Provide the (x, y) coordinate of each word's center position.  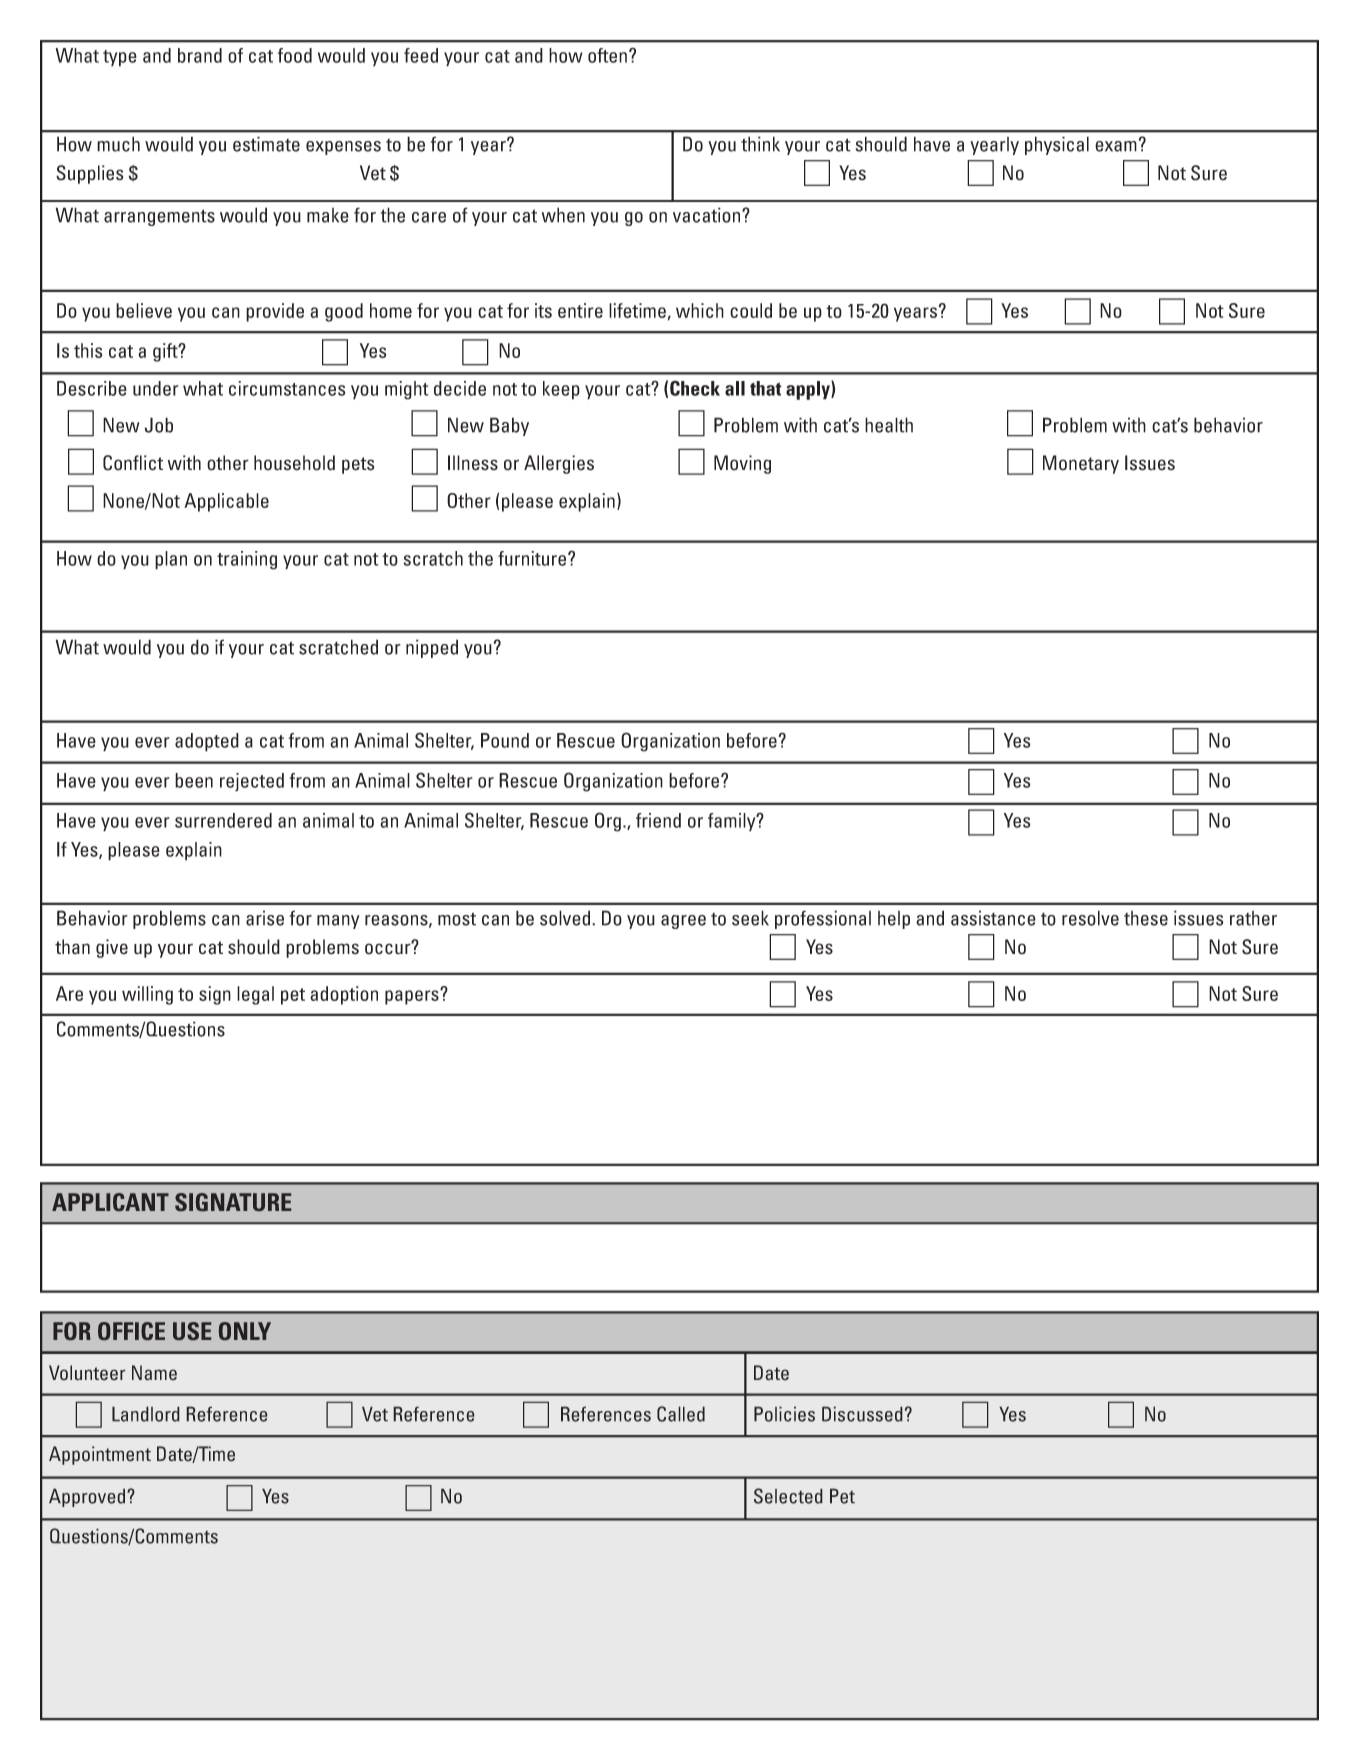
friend (658, 820)
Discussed (862, 1414)
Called (681, 1414)
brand (200, 55)
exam (1116, 146)
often (607, 55)
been (194, 780)
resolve (1090, 918)
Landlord (146, 1414)
